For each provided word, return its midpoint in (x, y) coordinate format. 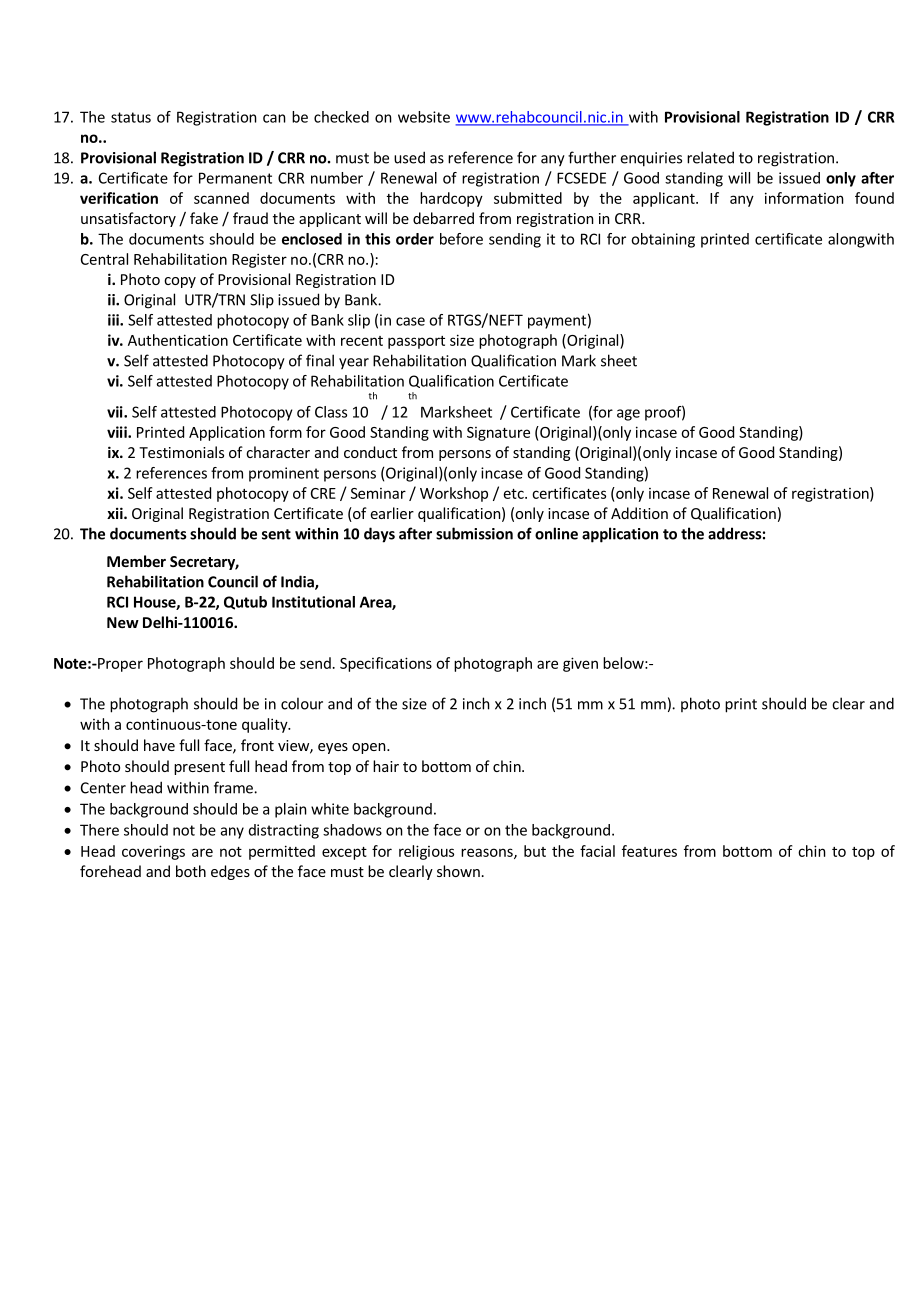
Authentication (178, 340)
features (649, 851)
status (131, 117)
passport (416, 342)
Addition (639, 513)
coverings (153, 852)
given (580, 664)
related (710, 157)
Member (136, 561)
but (535, 851)
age (628, 415)
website (424, 117)
